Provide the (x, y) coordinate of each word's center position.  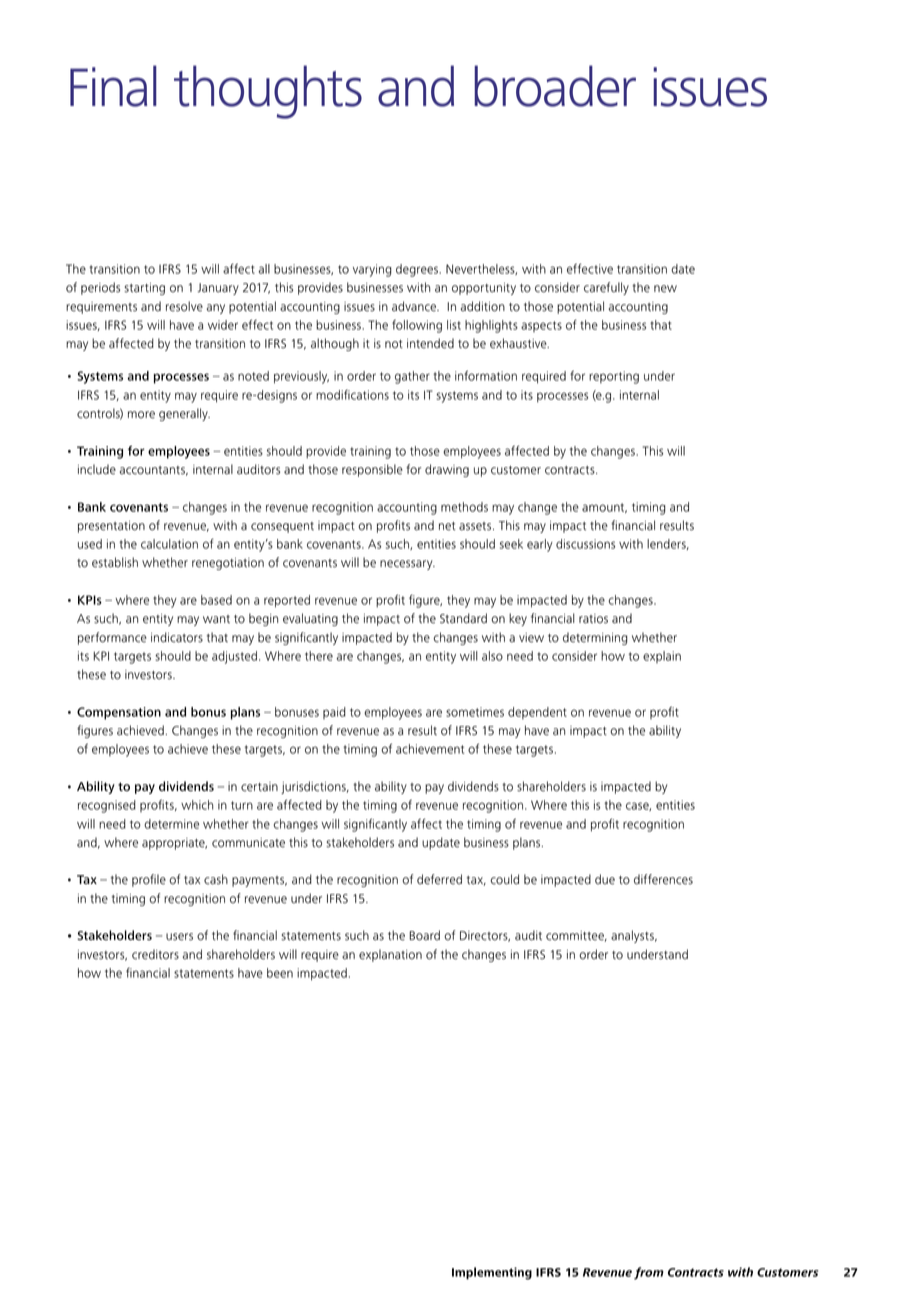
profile (149, 880)
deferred (439, 879)
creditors (155, 954)
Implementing (492, 1273)
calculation (169, 544)
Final (113, 86)
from (649, 1273)
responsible (372, 470)
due (605, 879)
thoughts (268, 92)
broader (555, 86)
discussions (585, 544)
